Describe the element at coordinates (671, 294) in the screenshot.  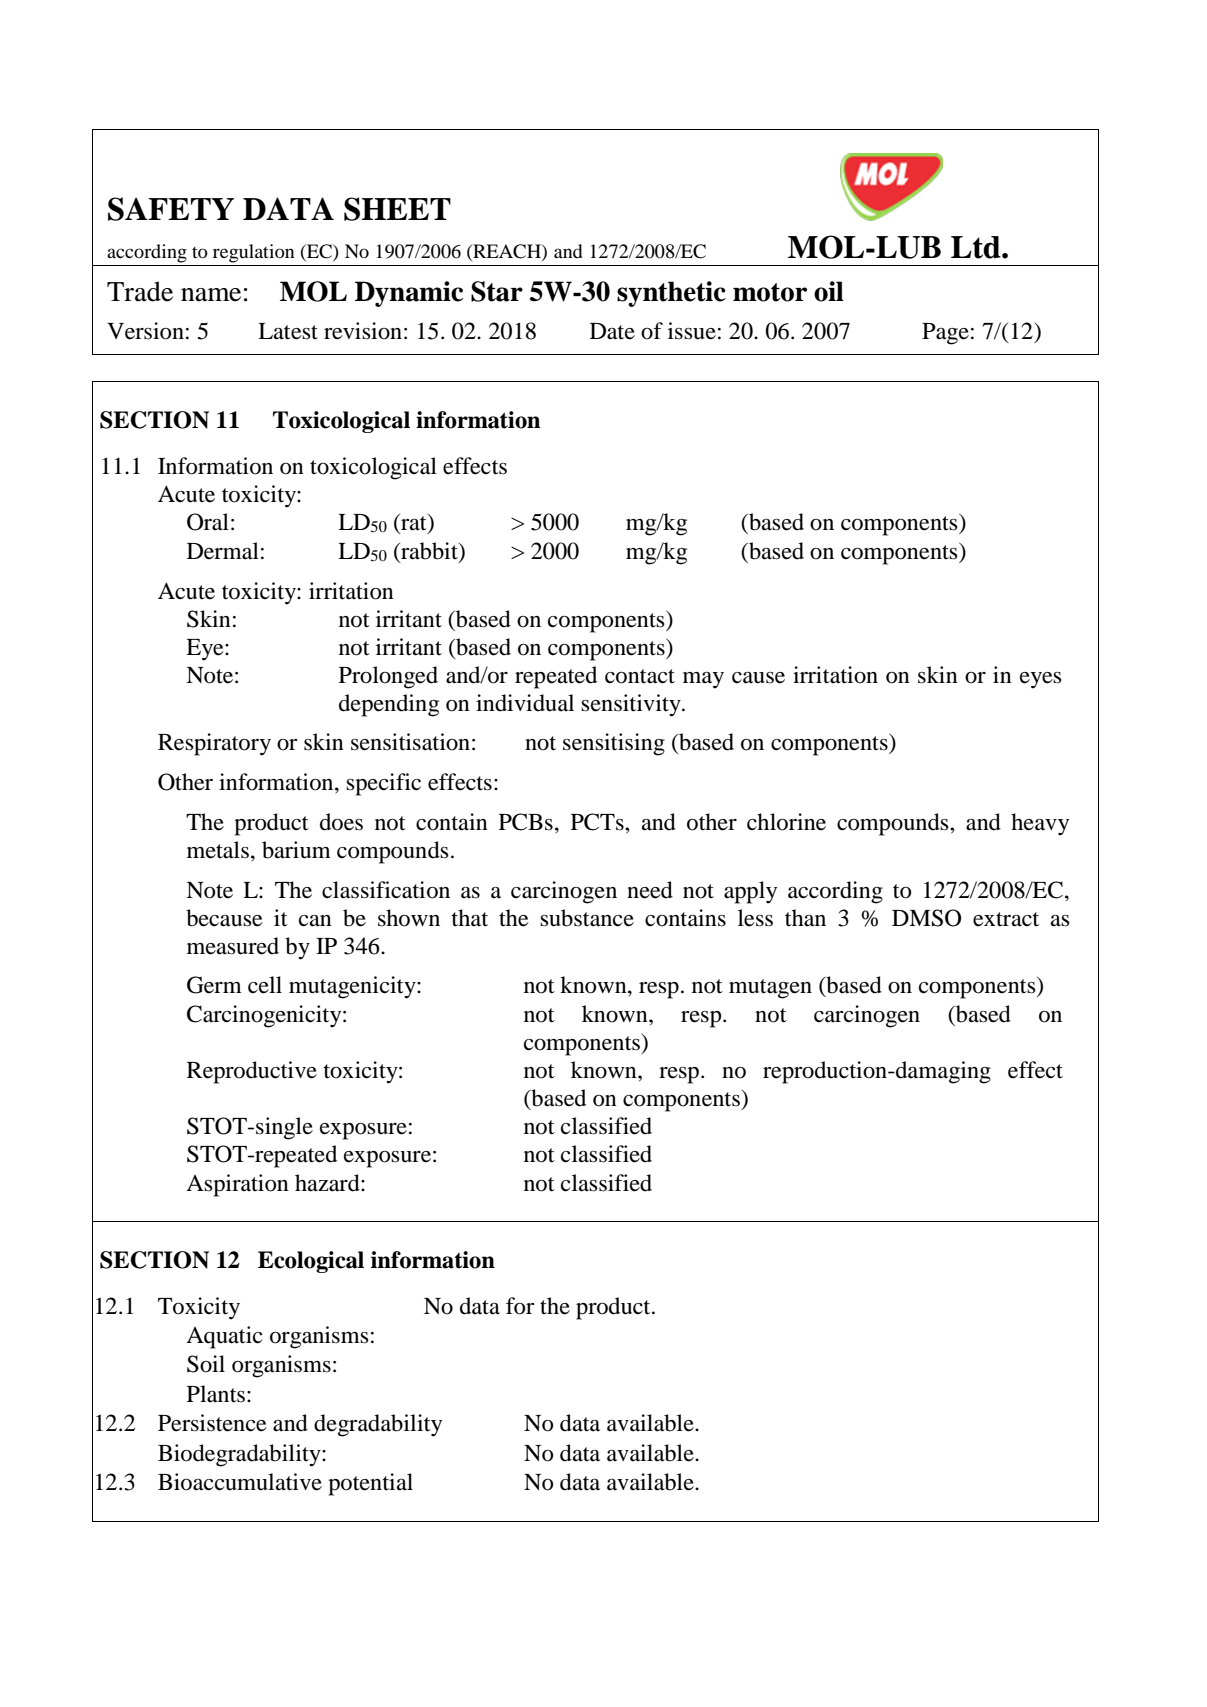
I see `synthetic` at that location.
